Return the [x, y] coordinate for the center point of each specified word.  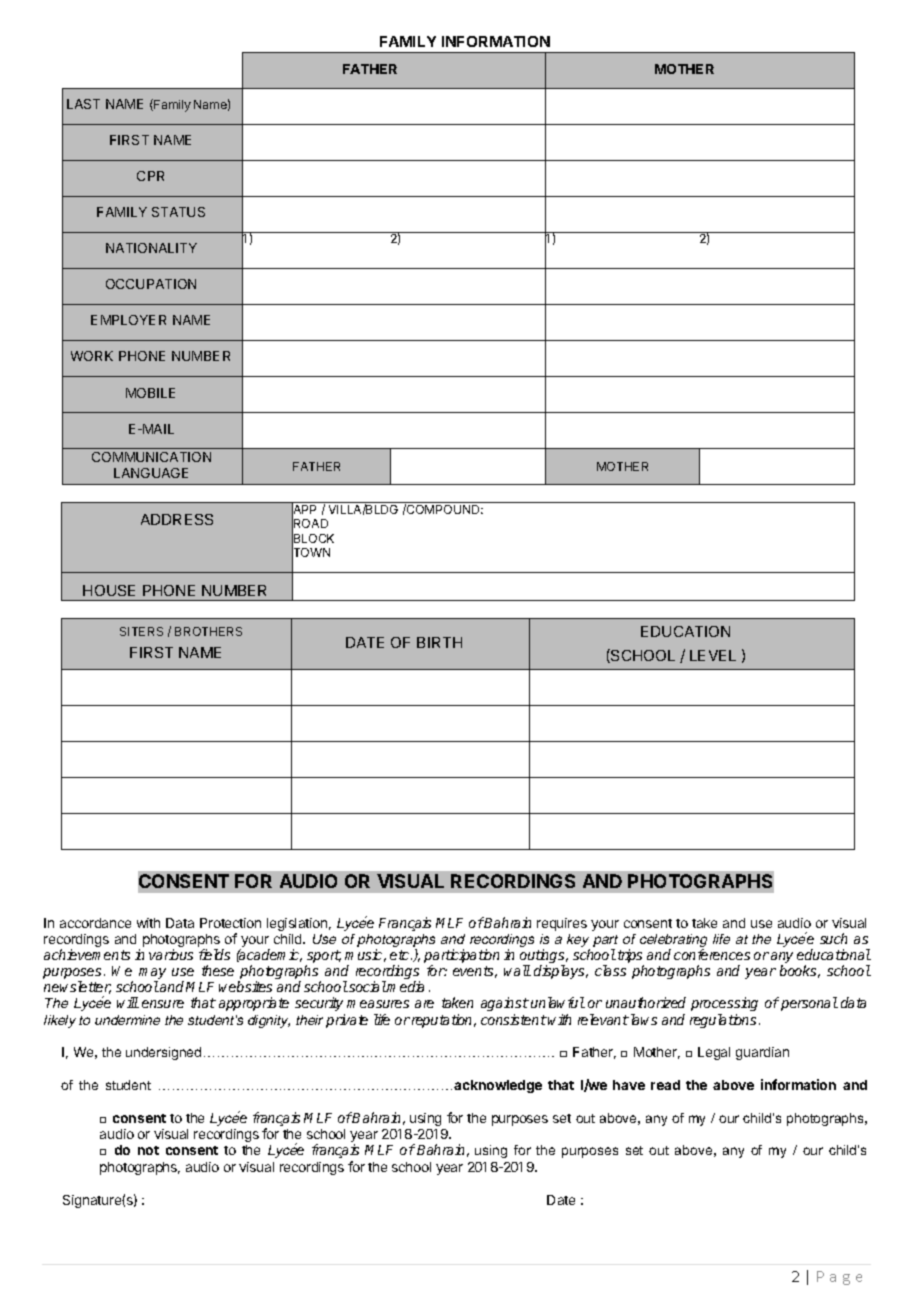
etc [401, 955]
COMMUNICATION [151, 457]
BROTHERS [208, 631]
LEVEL [713, 655]
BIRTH [439, 642]
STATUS [178, 212]
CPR [150, 176]
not [148, 1150]
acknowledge [498, 1086]
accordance [95, 923]
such [833, 938]
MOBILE [150, 393]
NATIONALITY [151, 248]
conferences [712, 954]
